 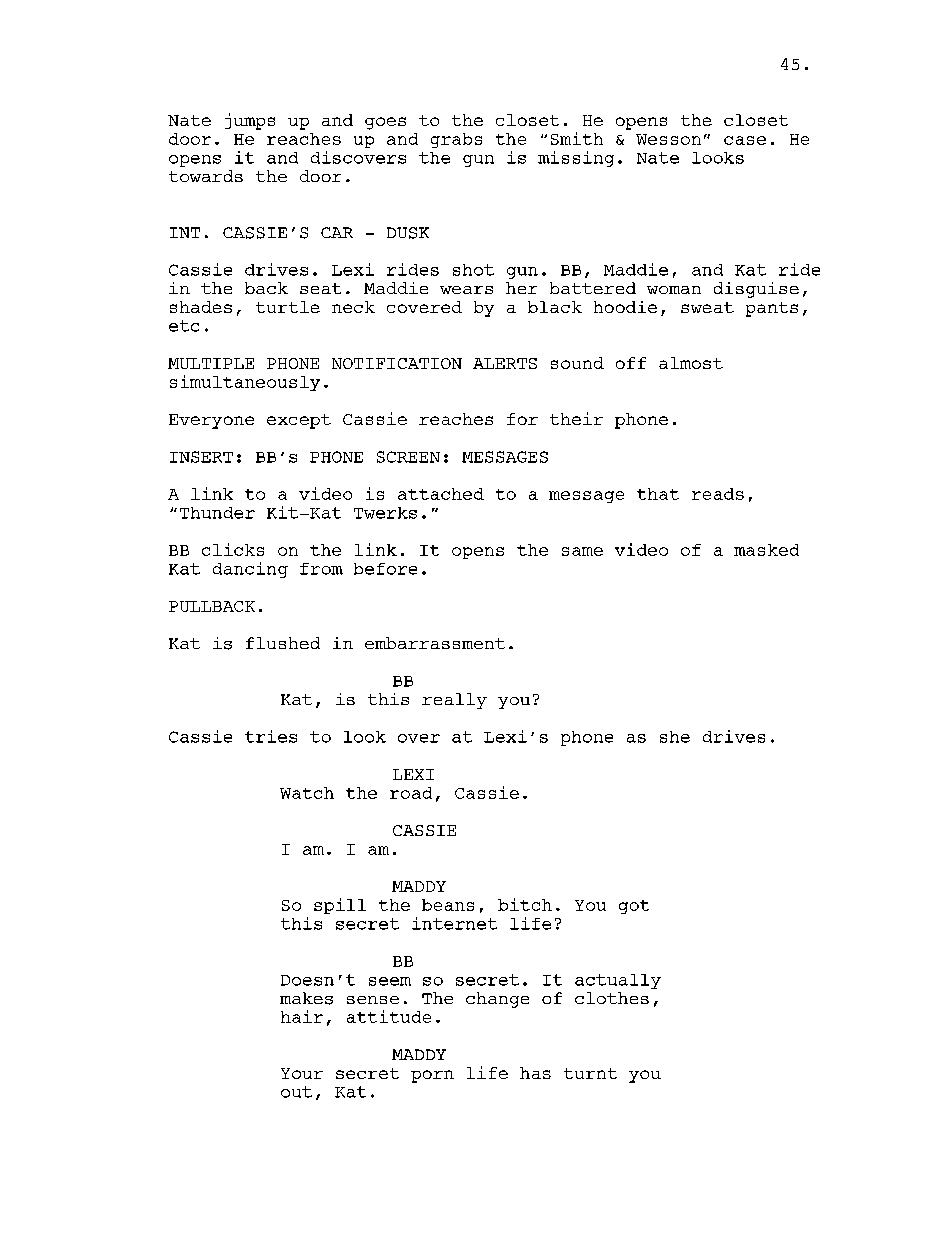 What do you see at coordinates (535, 1073) in the screenshot?
I see `has` at bounding box center [535, 1073].
